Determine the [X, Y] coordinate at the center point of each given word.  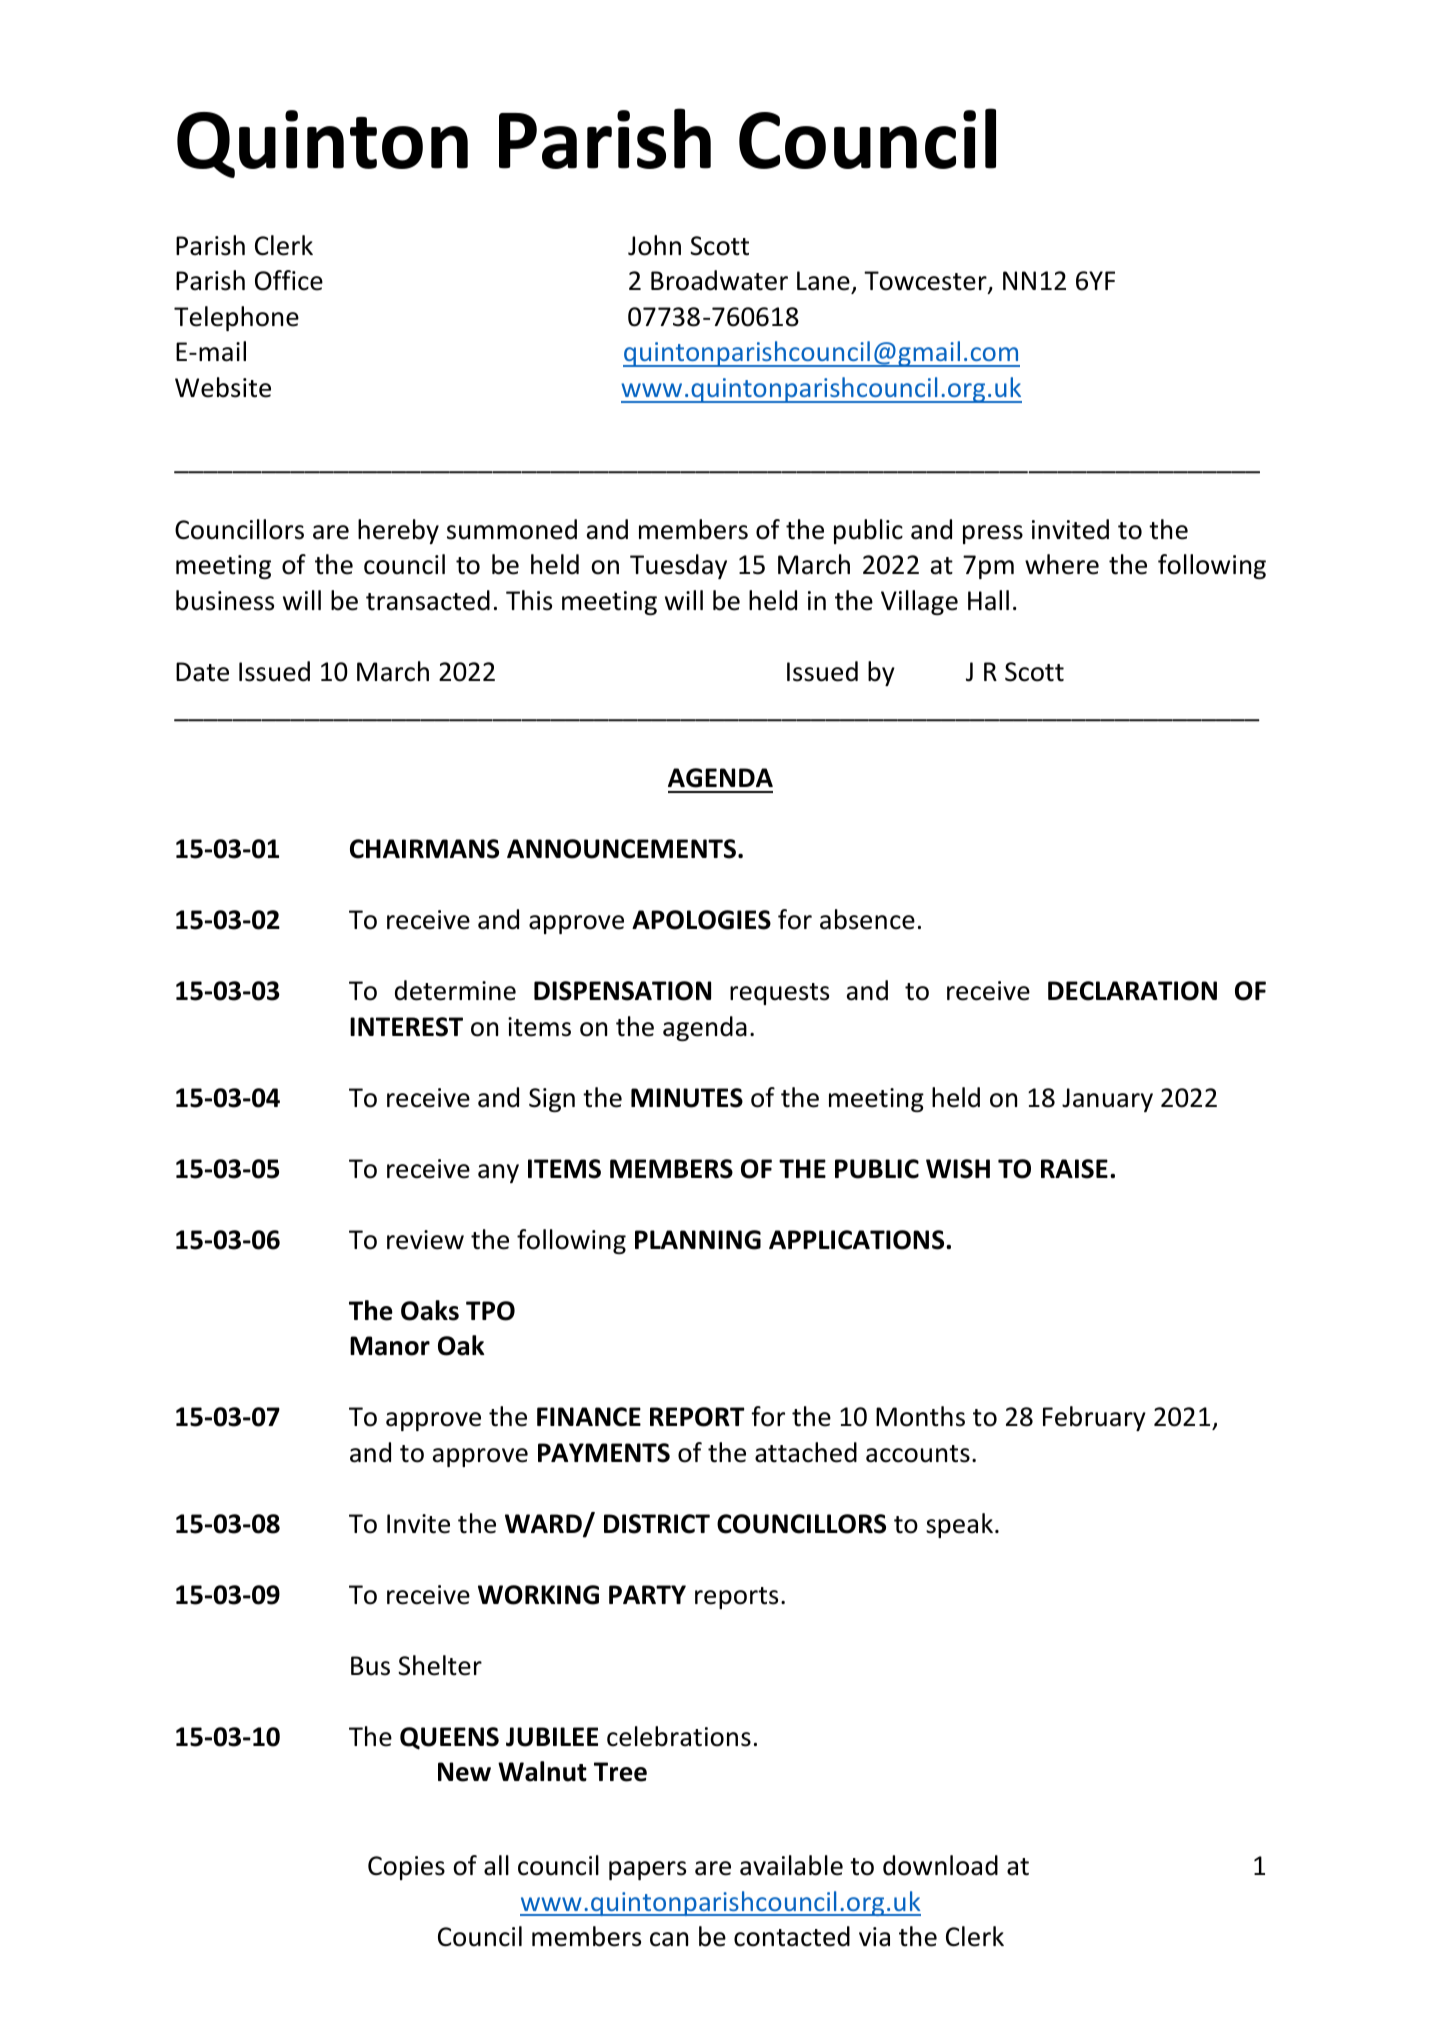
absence [867, 919]
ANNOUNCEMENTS [623, 849]
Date [202, 672]
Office [289, 280]
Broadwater [719, 280]
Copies [406, 1868]
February [1094, 1418]
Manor [390, 1346]
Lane [823, 281]
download [940, 1865]
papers [647, 1870]
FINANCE [589, 1417]
